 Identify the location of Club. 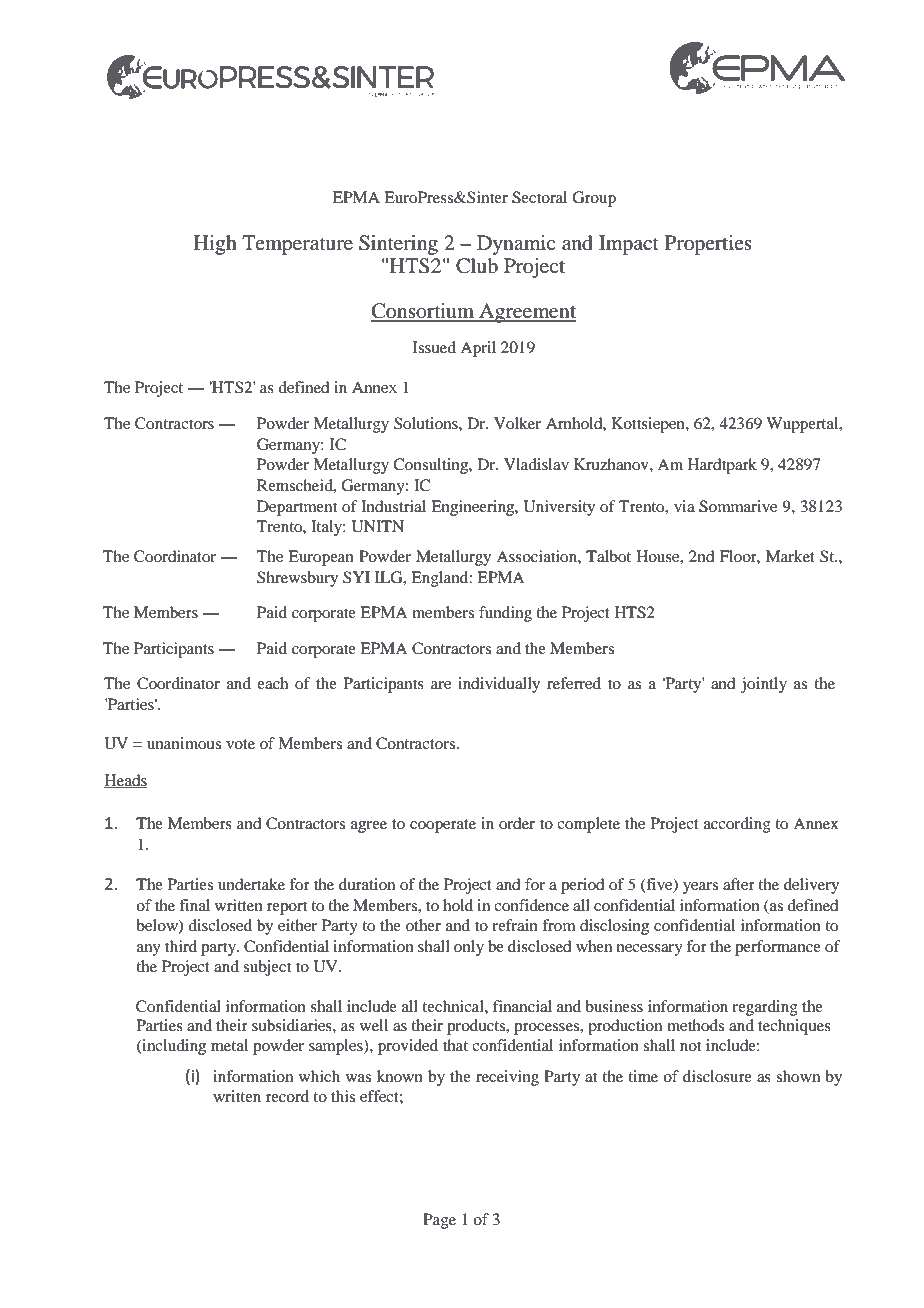
(477, 266).
